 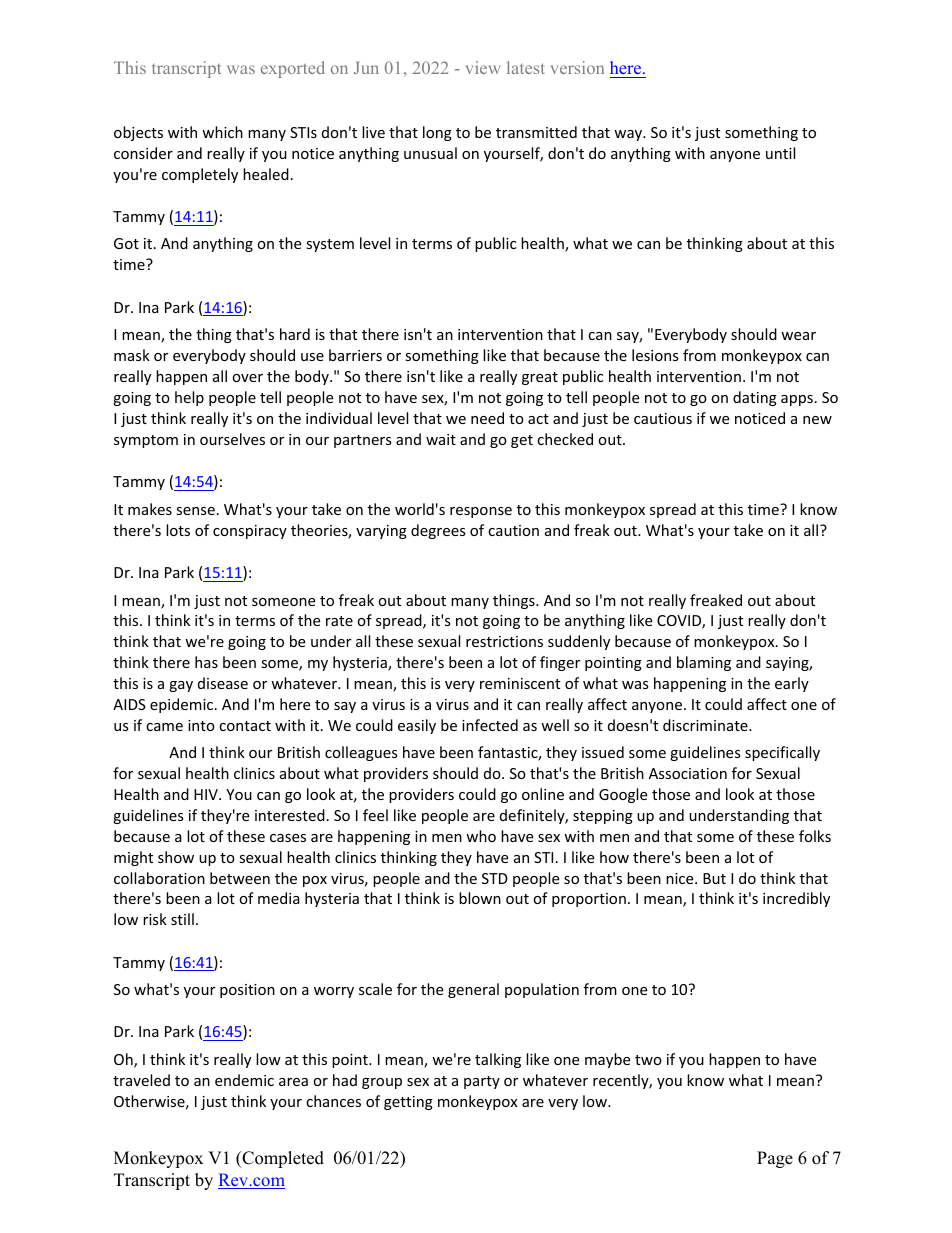 What do you see at coordinates (688, 773) in the page?
I see `Association` at bounding box center [688, 773].
